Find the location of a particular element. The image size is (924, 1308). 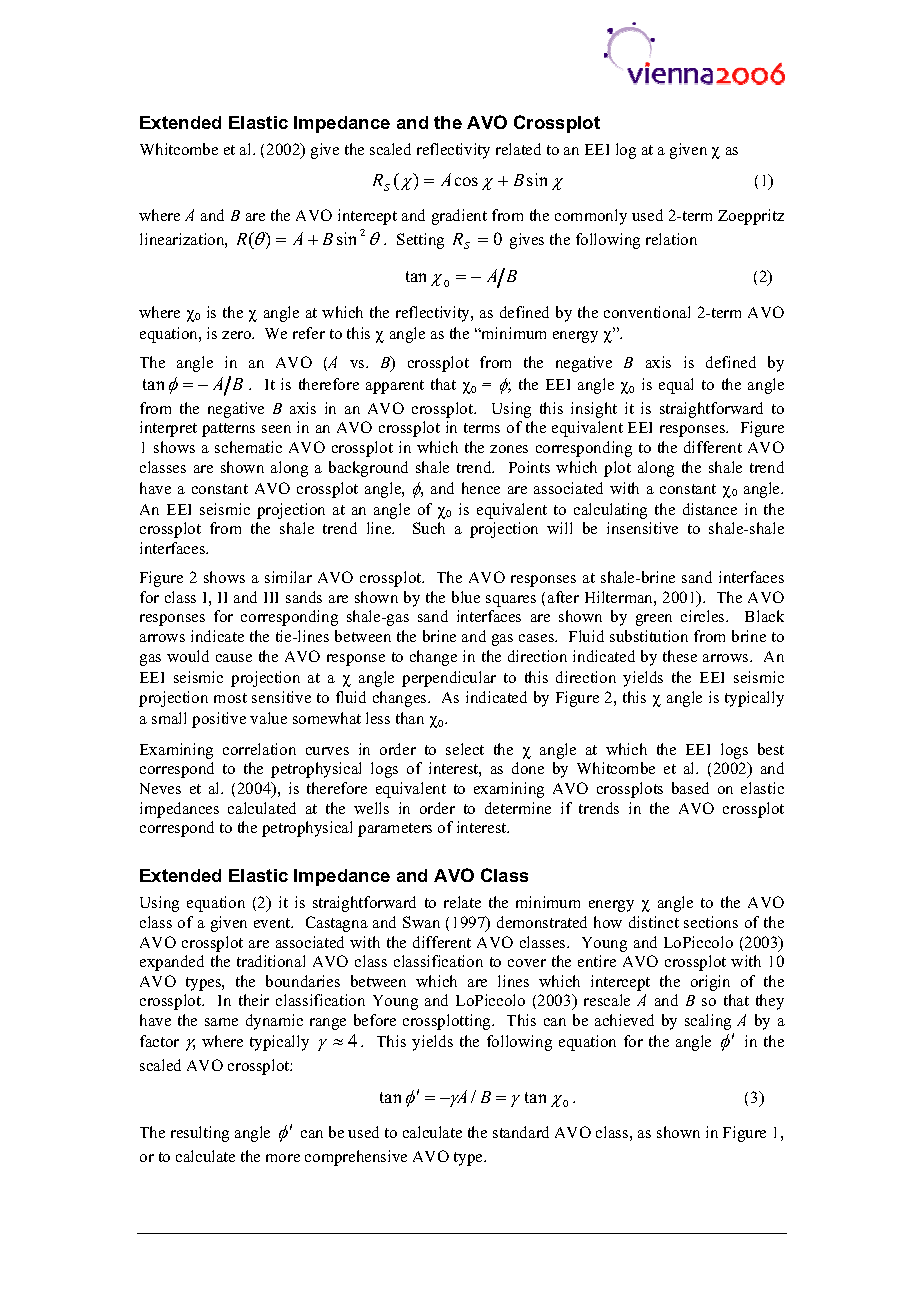

traditional is located at coordinates (271, 961).
